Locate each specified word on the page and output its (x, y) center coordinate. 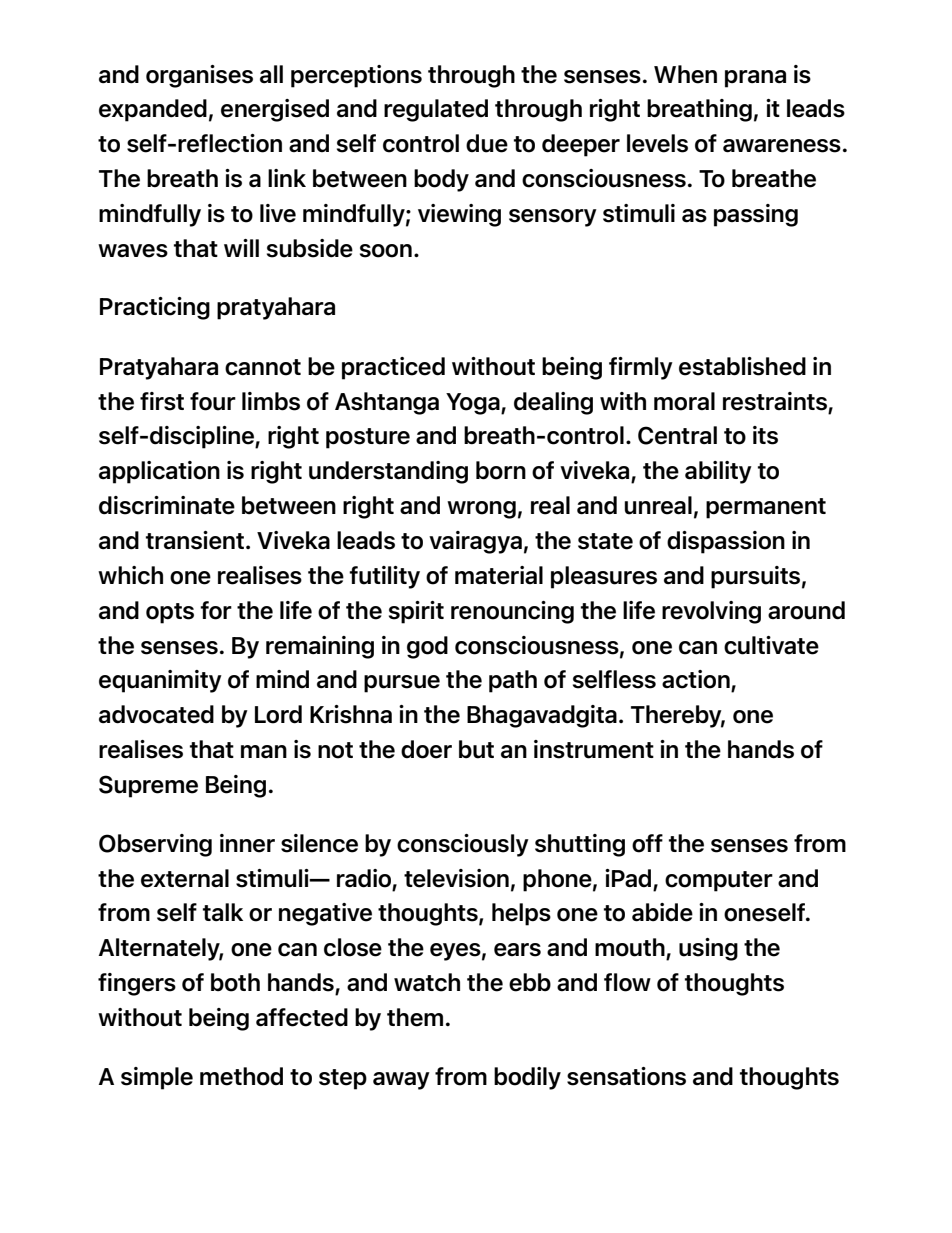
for (216, 610)
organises (199, 76)
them (415, 1017)
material (499, 575)
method (241, 1076)
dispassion (726, 542)
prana (755, 79)
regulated (436, 110)
